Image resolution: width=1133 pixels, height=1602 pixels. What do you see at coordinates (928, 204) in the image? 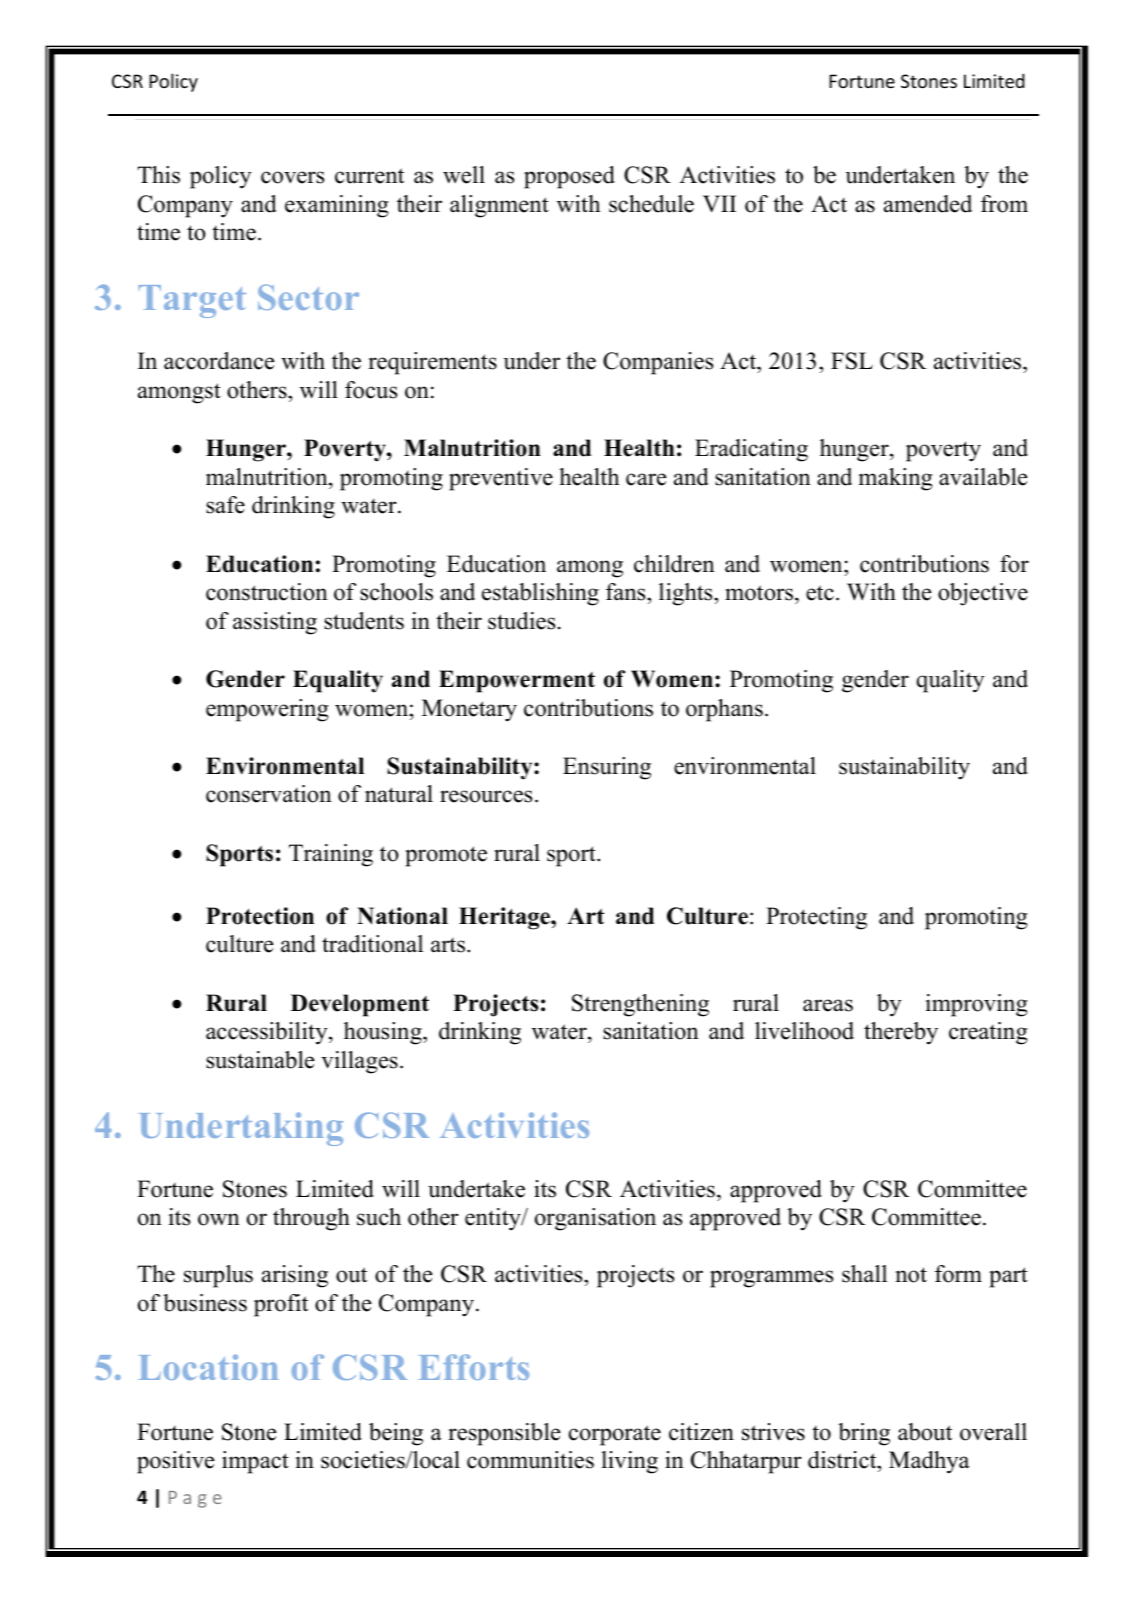
I see `amended` at bounding box center [928, 204].
